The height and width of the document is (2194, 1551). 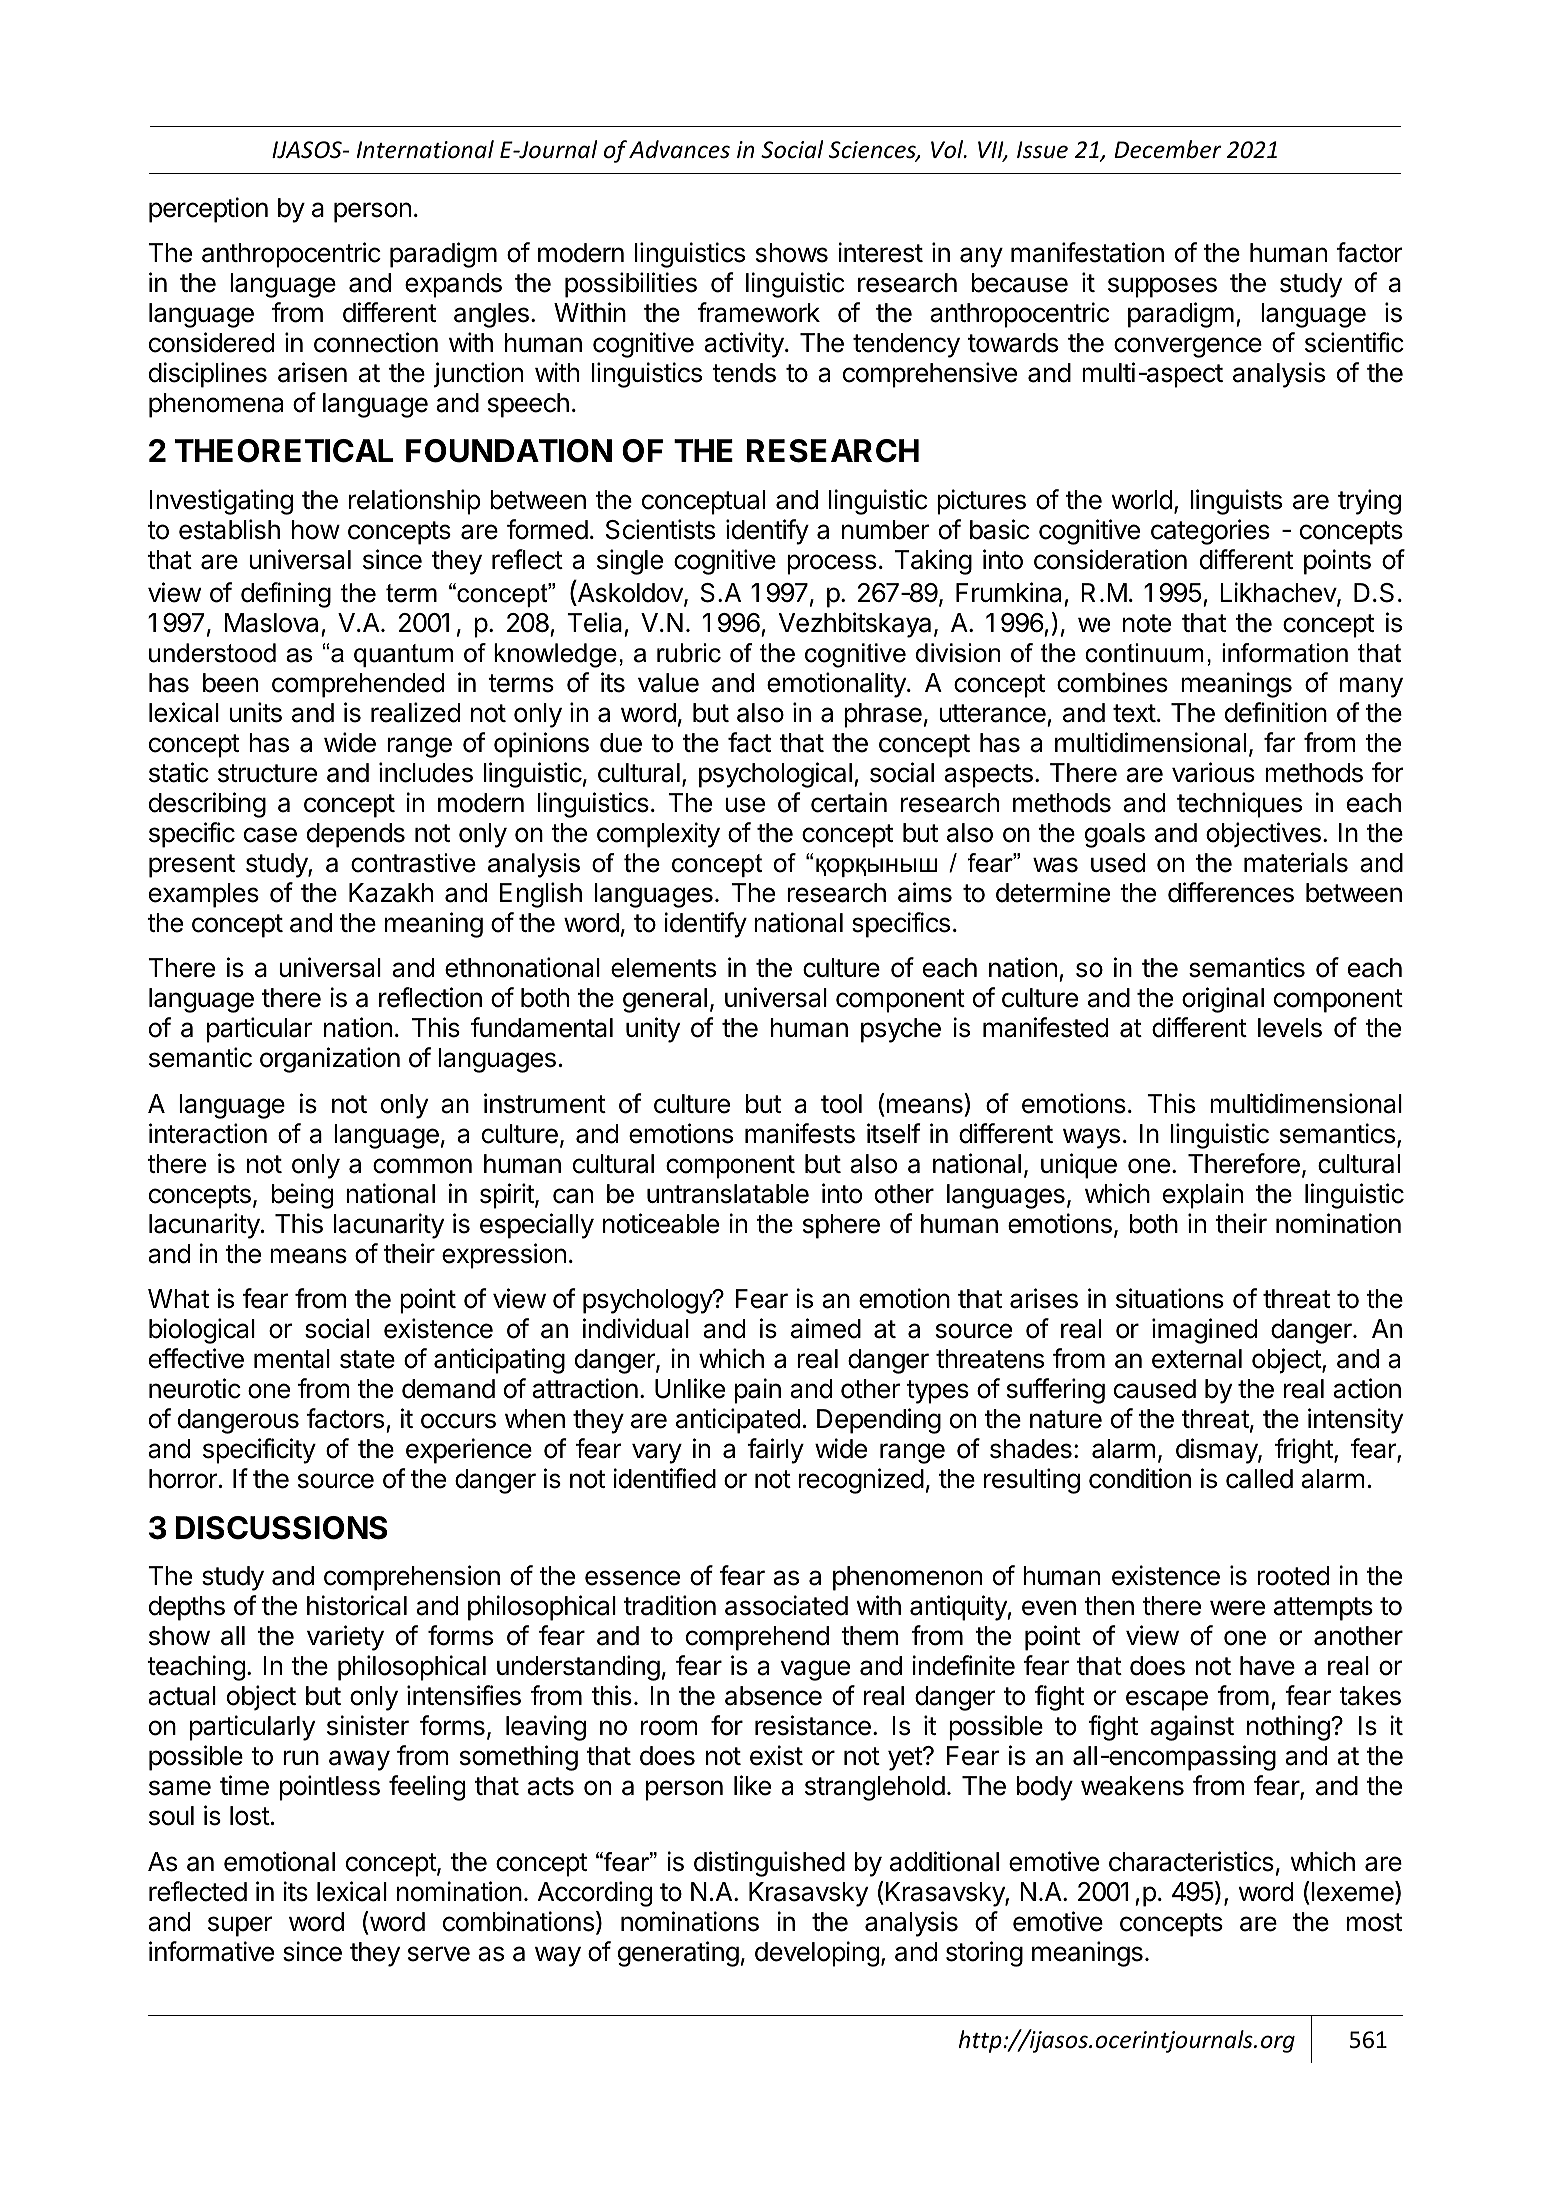 I want to click on were, so click(x=1237, y=1608).
